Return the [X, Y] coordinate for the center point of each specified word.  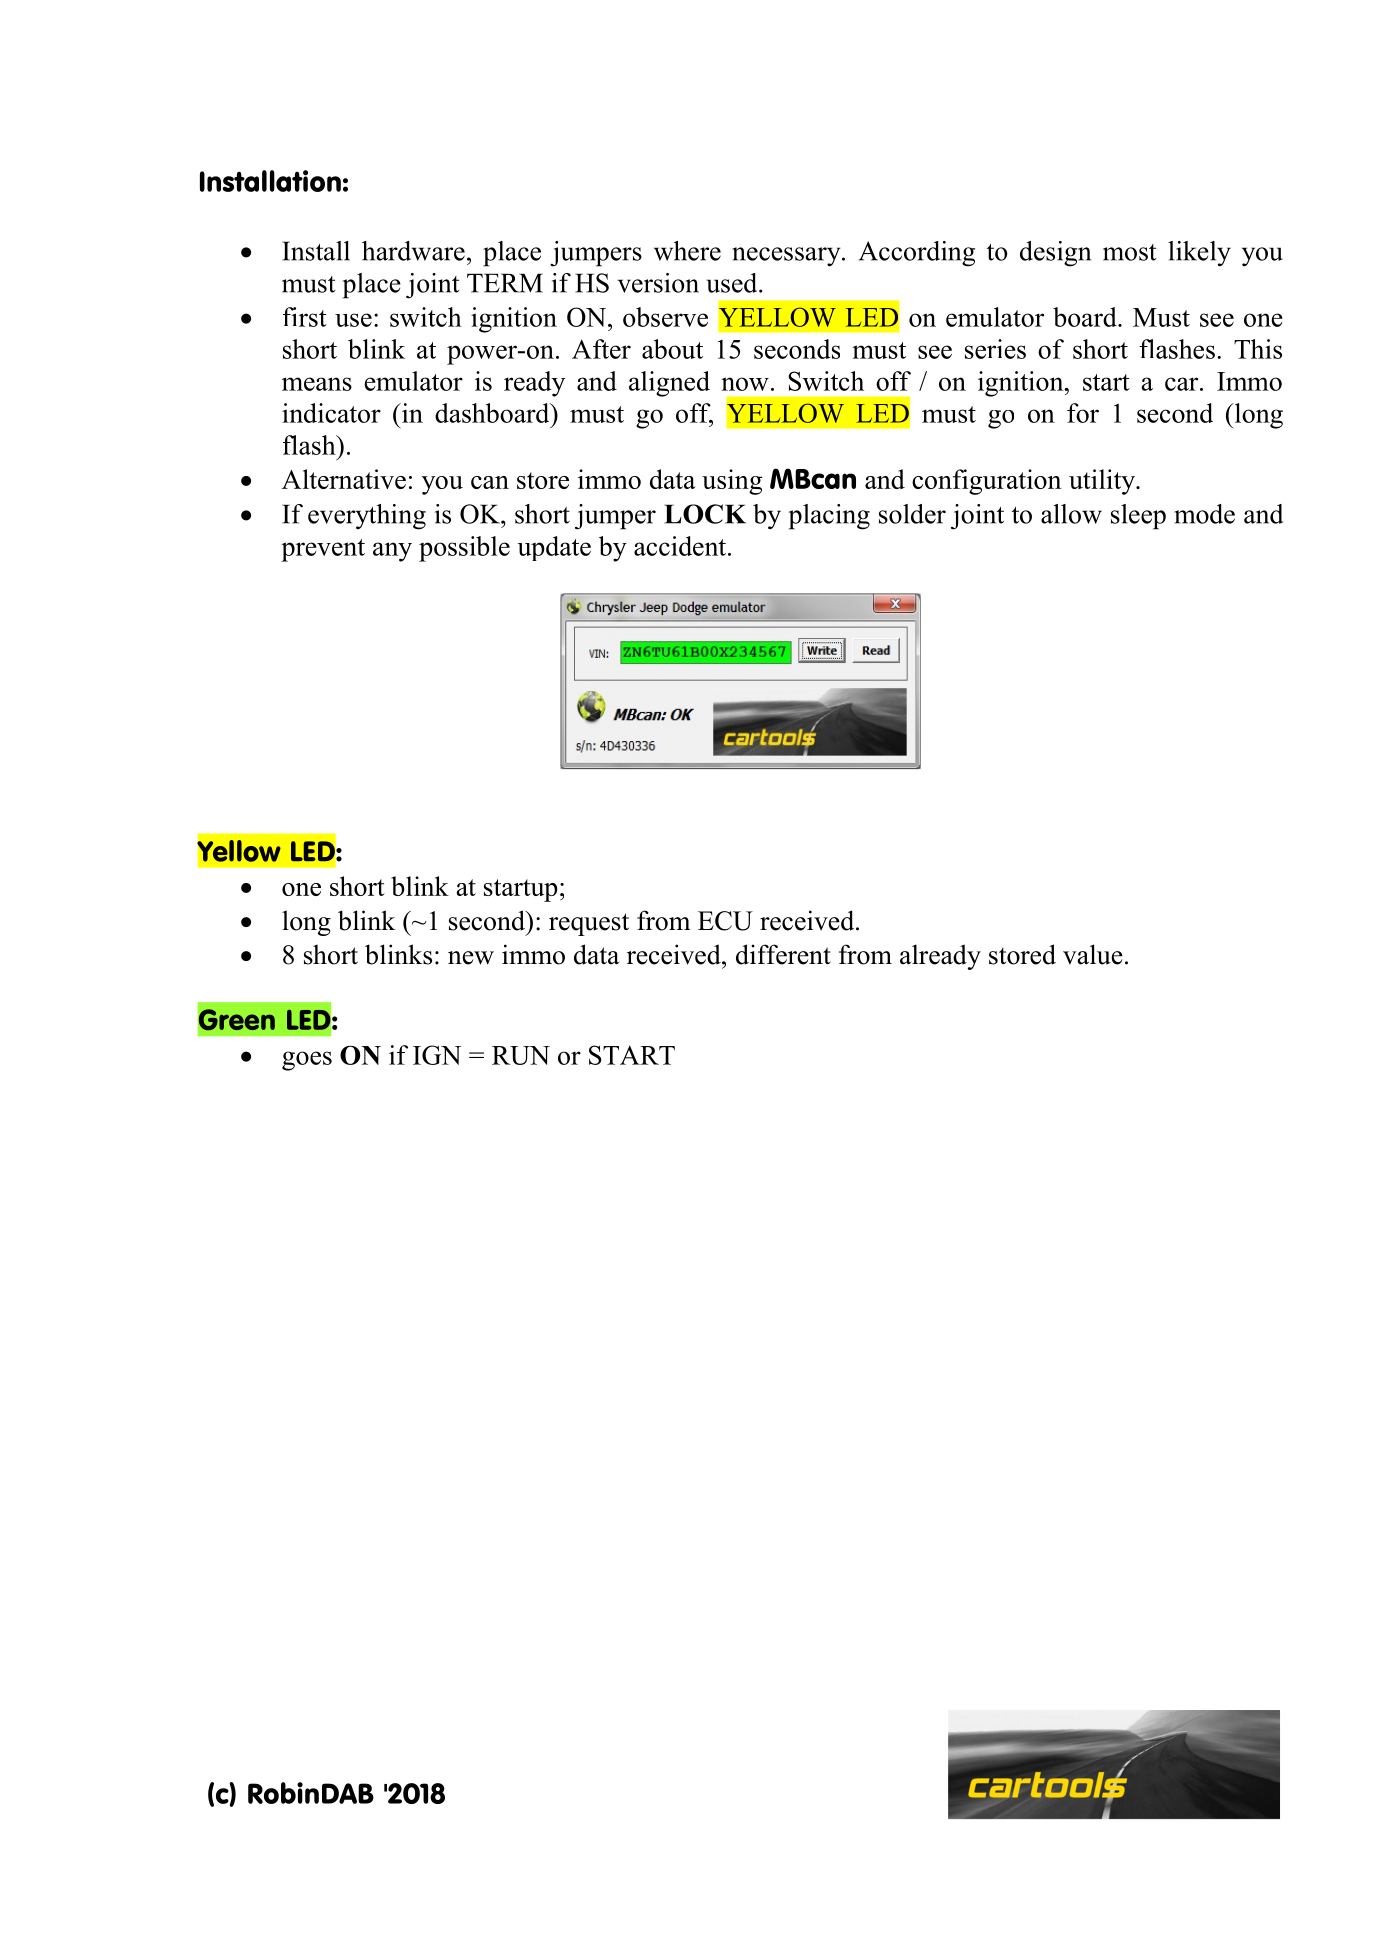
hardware [413, 251]
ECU [725, 921]
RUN [521, 1055]
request [589, 924]
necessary [787, 257]
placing [829, 517]
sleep [1138, 517]
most [1129, 252]
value [1093, 954]
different [783, 954]
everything [367, 517]
